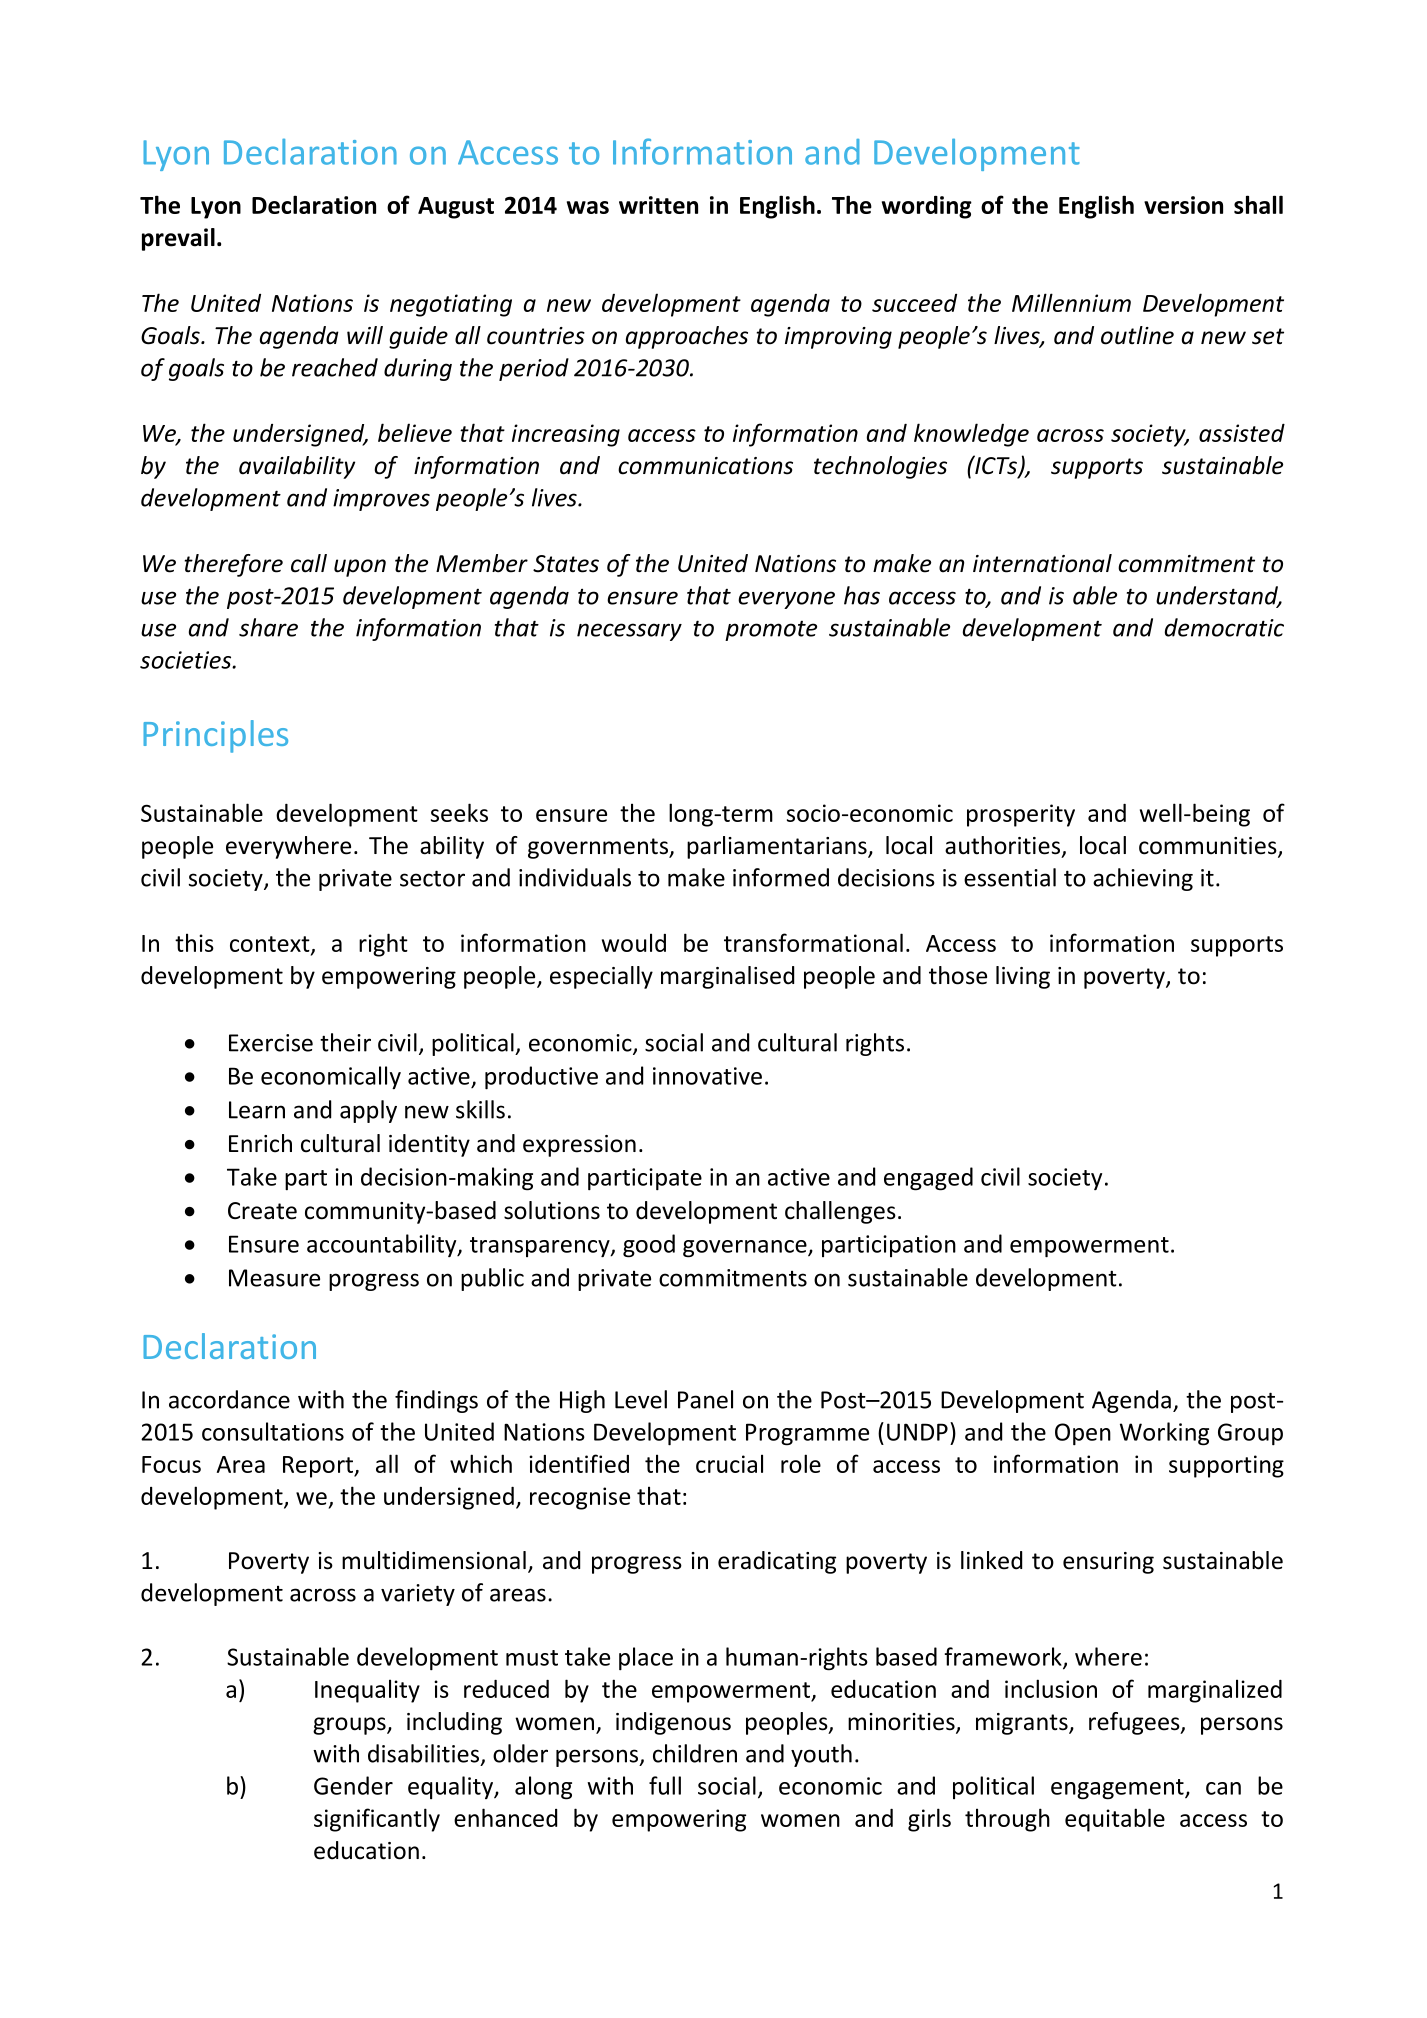  Describe the element at coordinates (271, 1043) in the screenshot. I see `Exercise` at that location.
